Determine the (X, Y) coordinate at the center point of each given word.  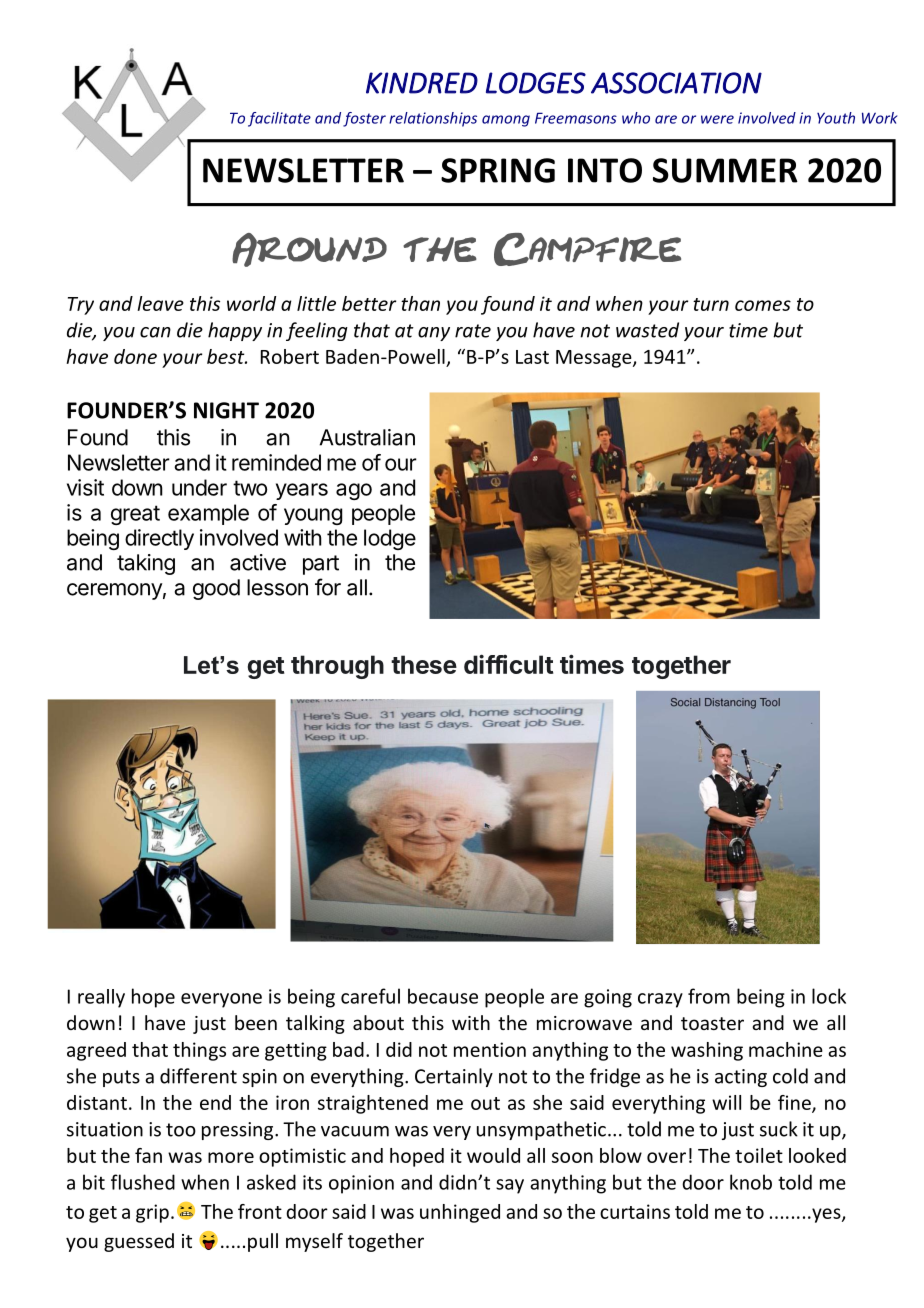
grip (152, 1213)
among (506, 121)
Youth (836, 118)
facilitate (279, 119)
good (216, 589)
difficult (508, 664)
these (424, 664)
